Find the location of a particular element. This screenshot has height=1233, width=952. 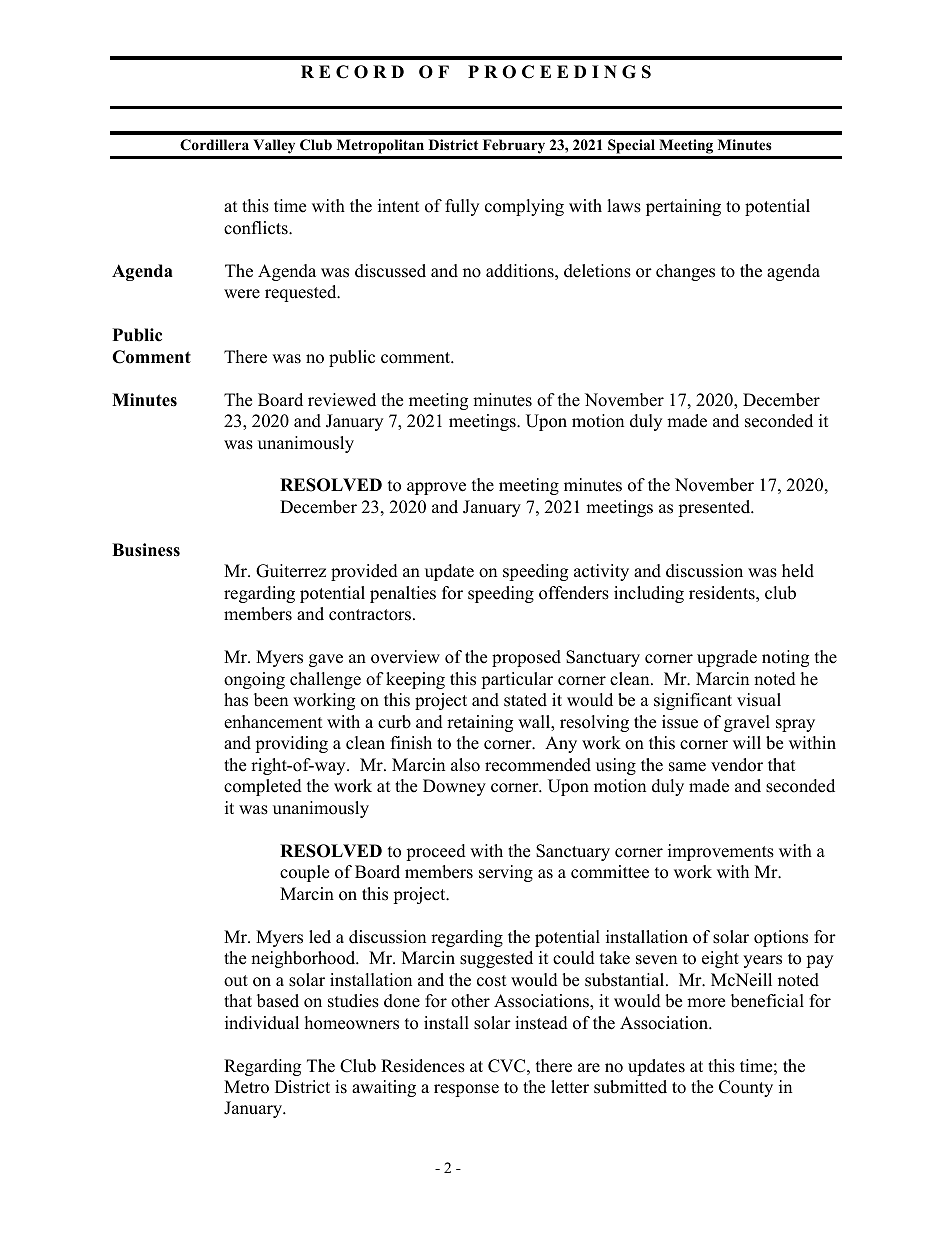

pertaining is located at coordinates (683, 207).
